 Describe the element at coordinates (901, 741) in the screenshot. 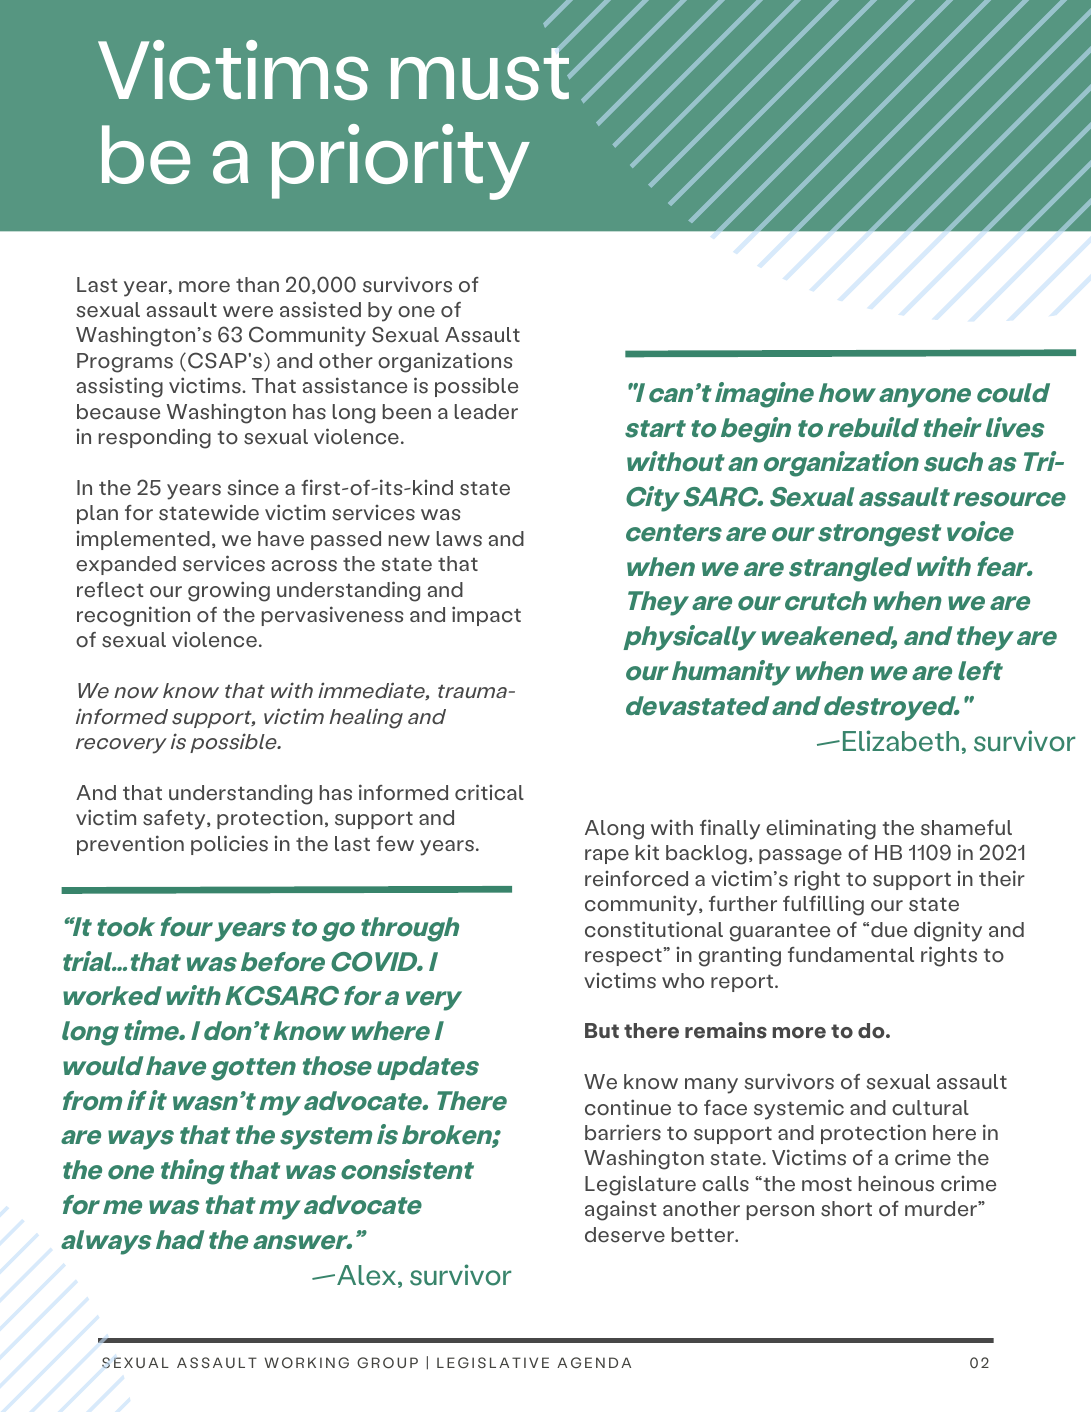

I see `Elizabeth` at that location.
